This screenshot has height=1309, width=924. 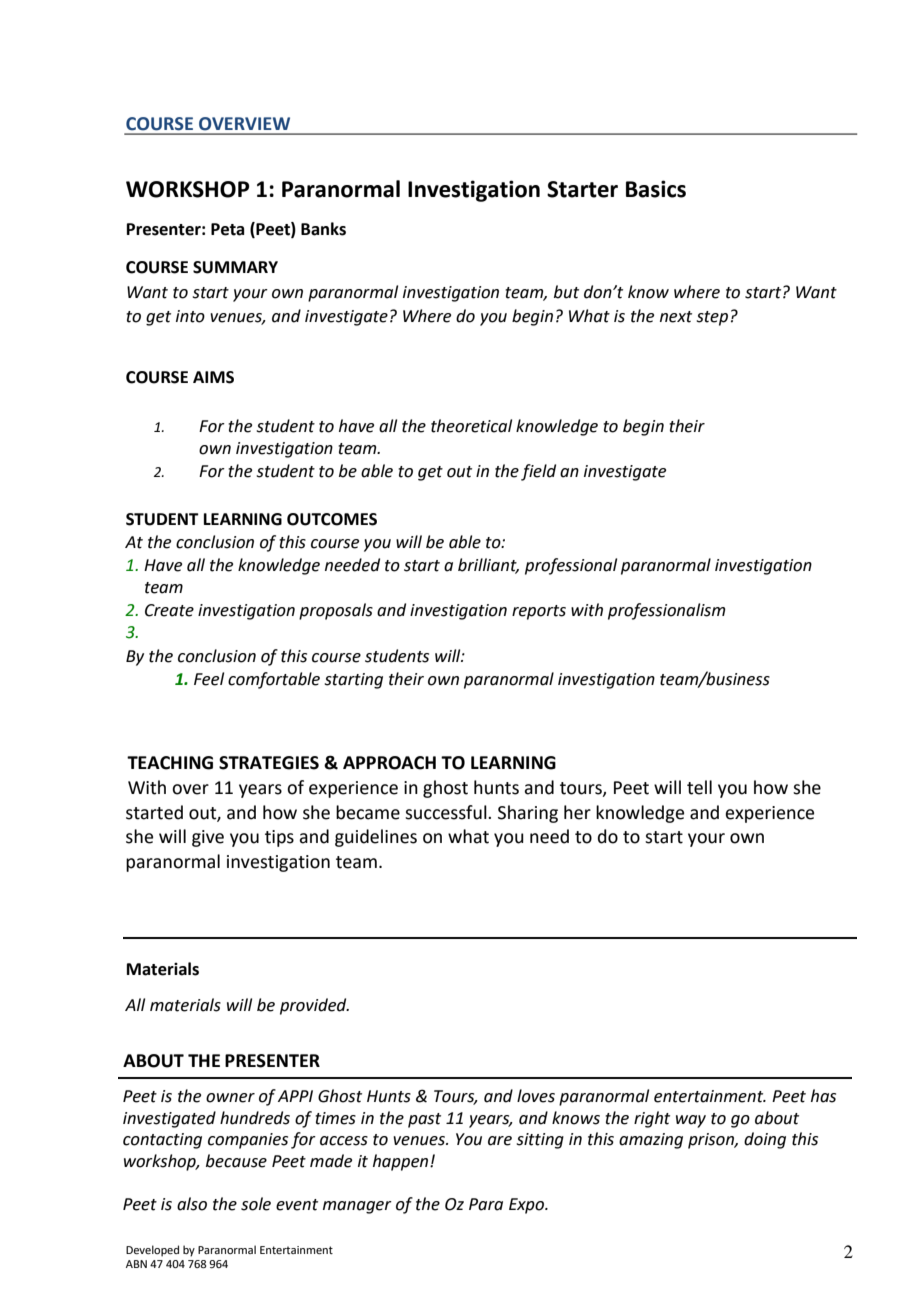 What do you see at coordinates (528, 1206) in the screenshot?
I see `Expo` at bounding box center [528, 1206].
